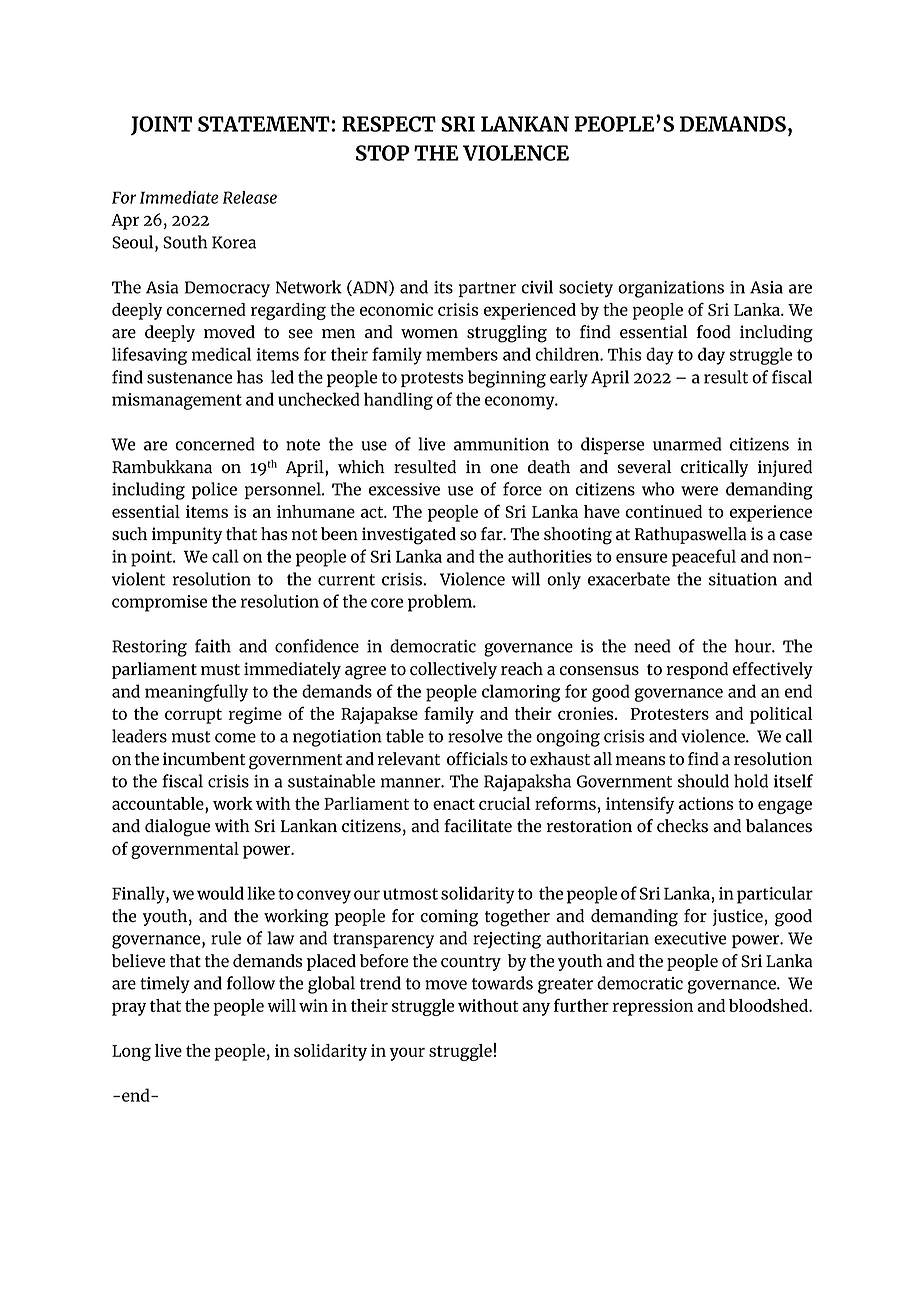 The image size is (924, 1308). I want to click on JOINT, so click(161, 125).
